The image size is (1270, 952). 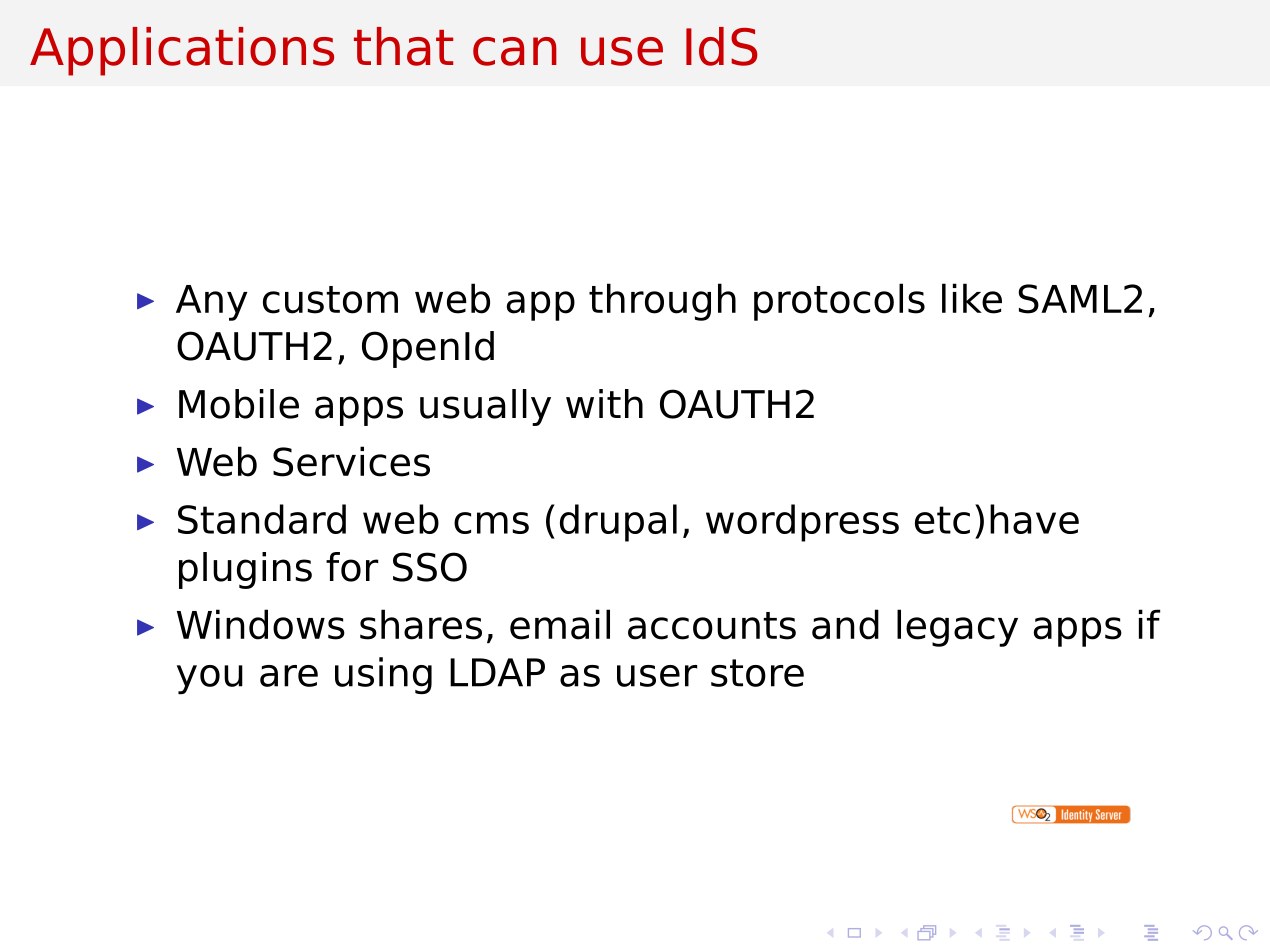 What do you see at coordinates (262, 519) in the screenshot?
I see `Standard` at bounding box center [262, 519].
